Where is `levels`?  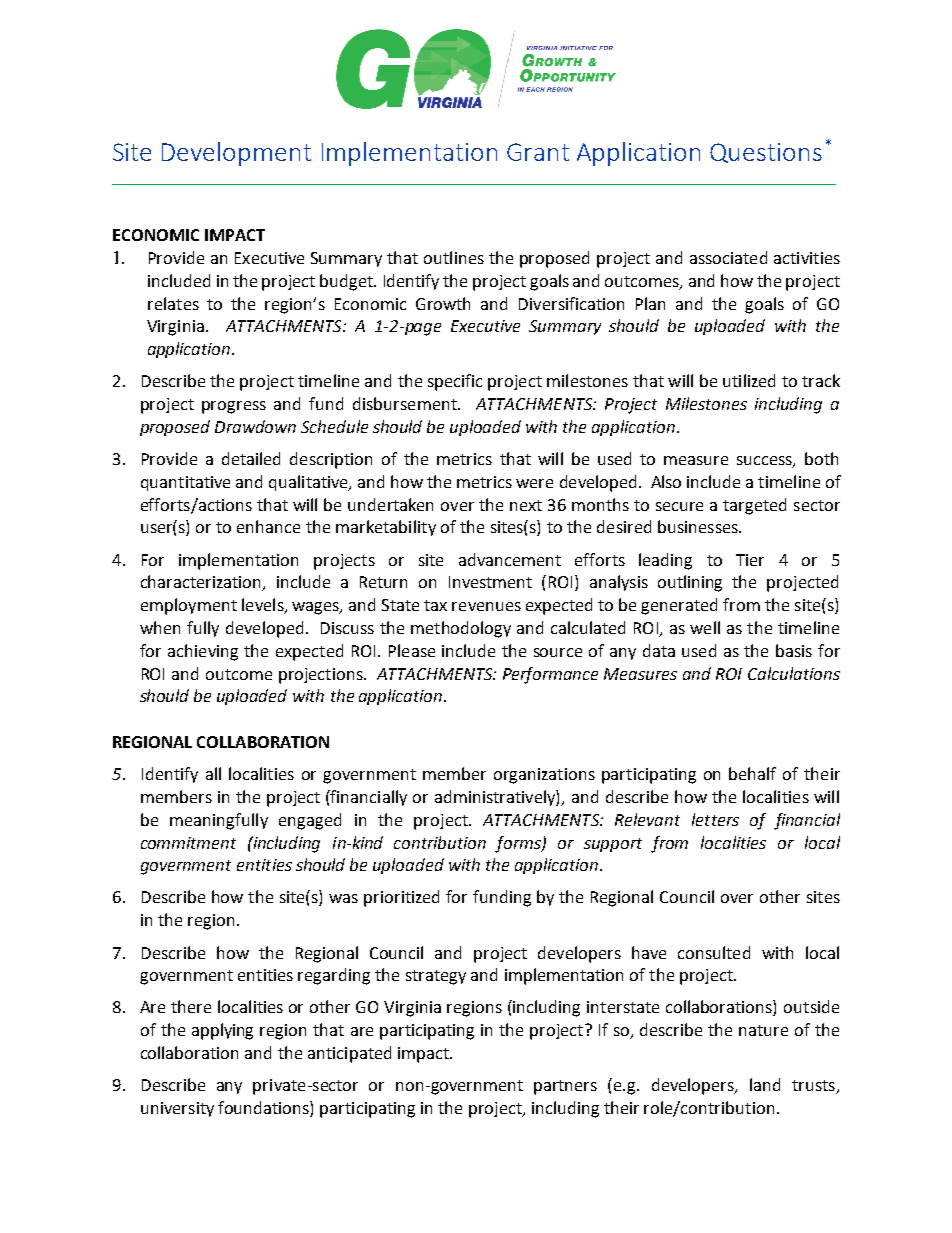 levels is located at coordinates (264, 606).
